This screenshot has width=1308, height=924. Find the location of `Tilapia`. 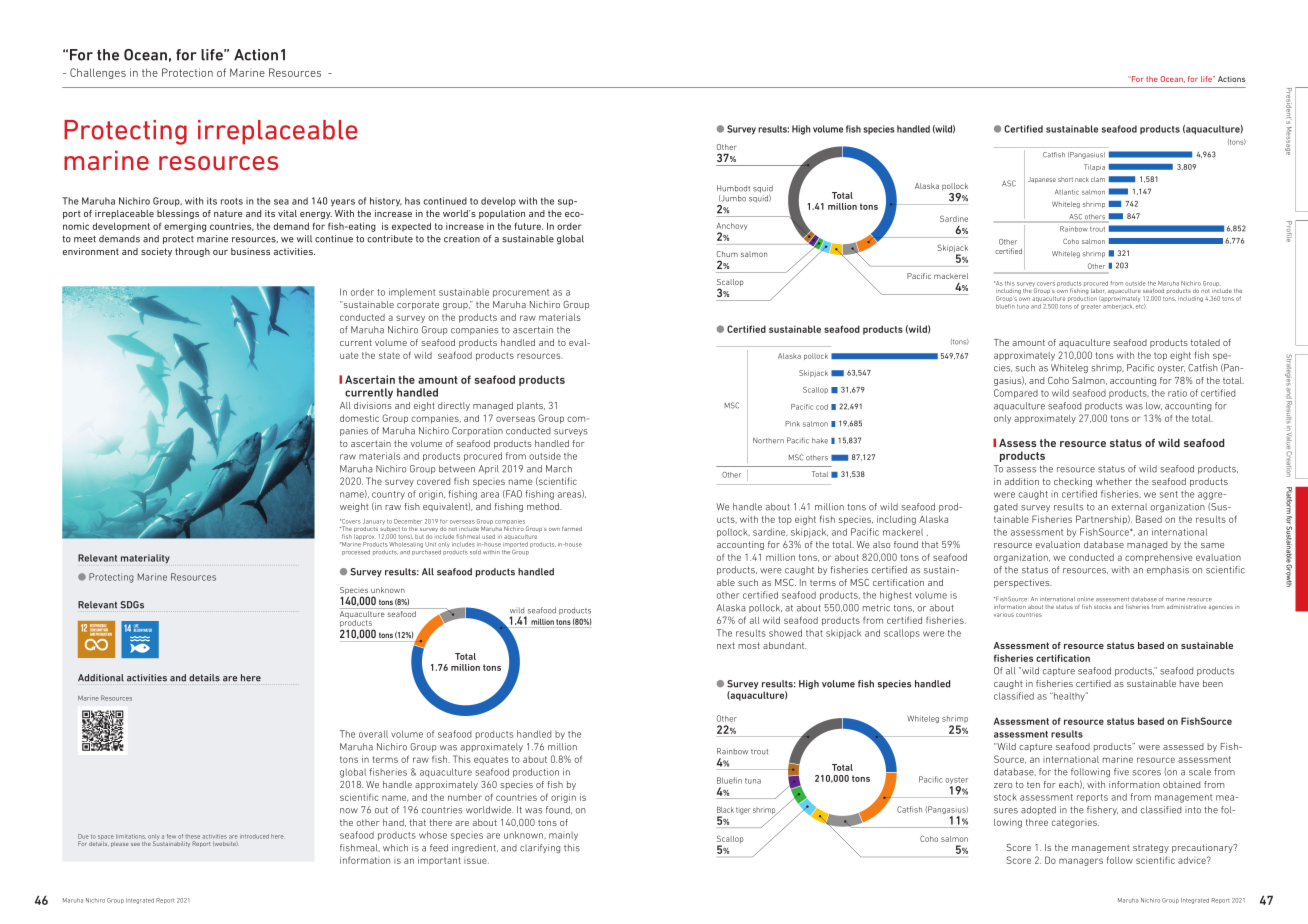

Tilapia is located at coordinates (1094, 167).
